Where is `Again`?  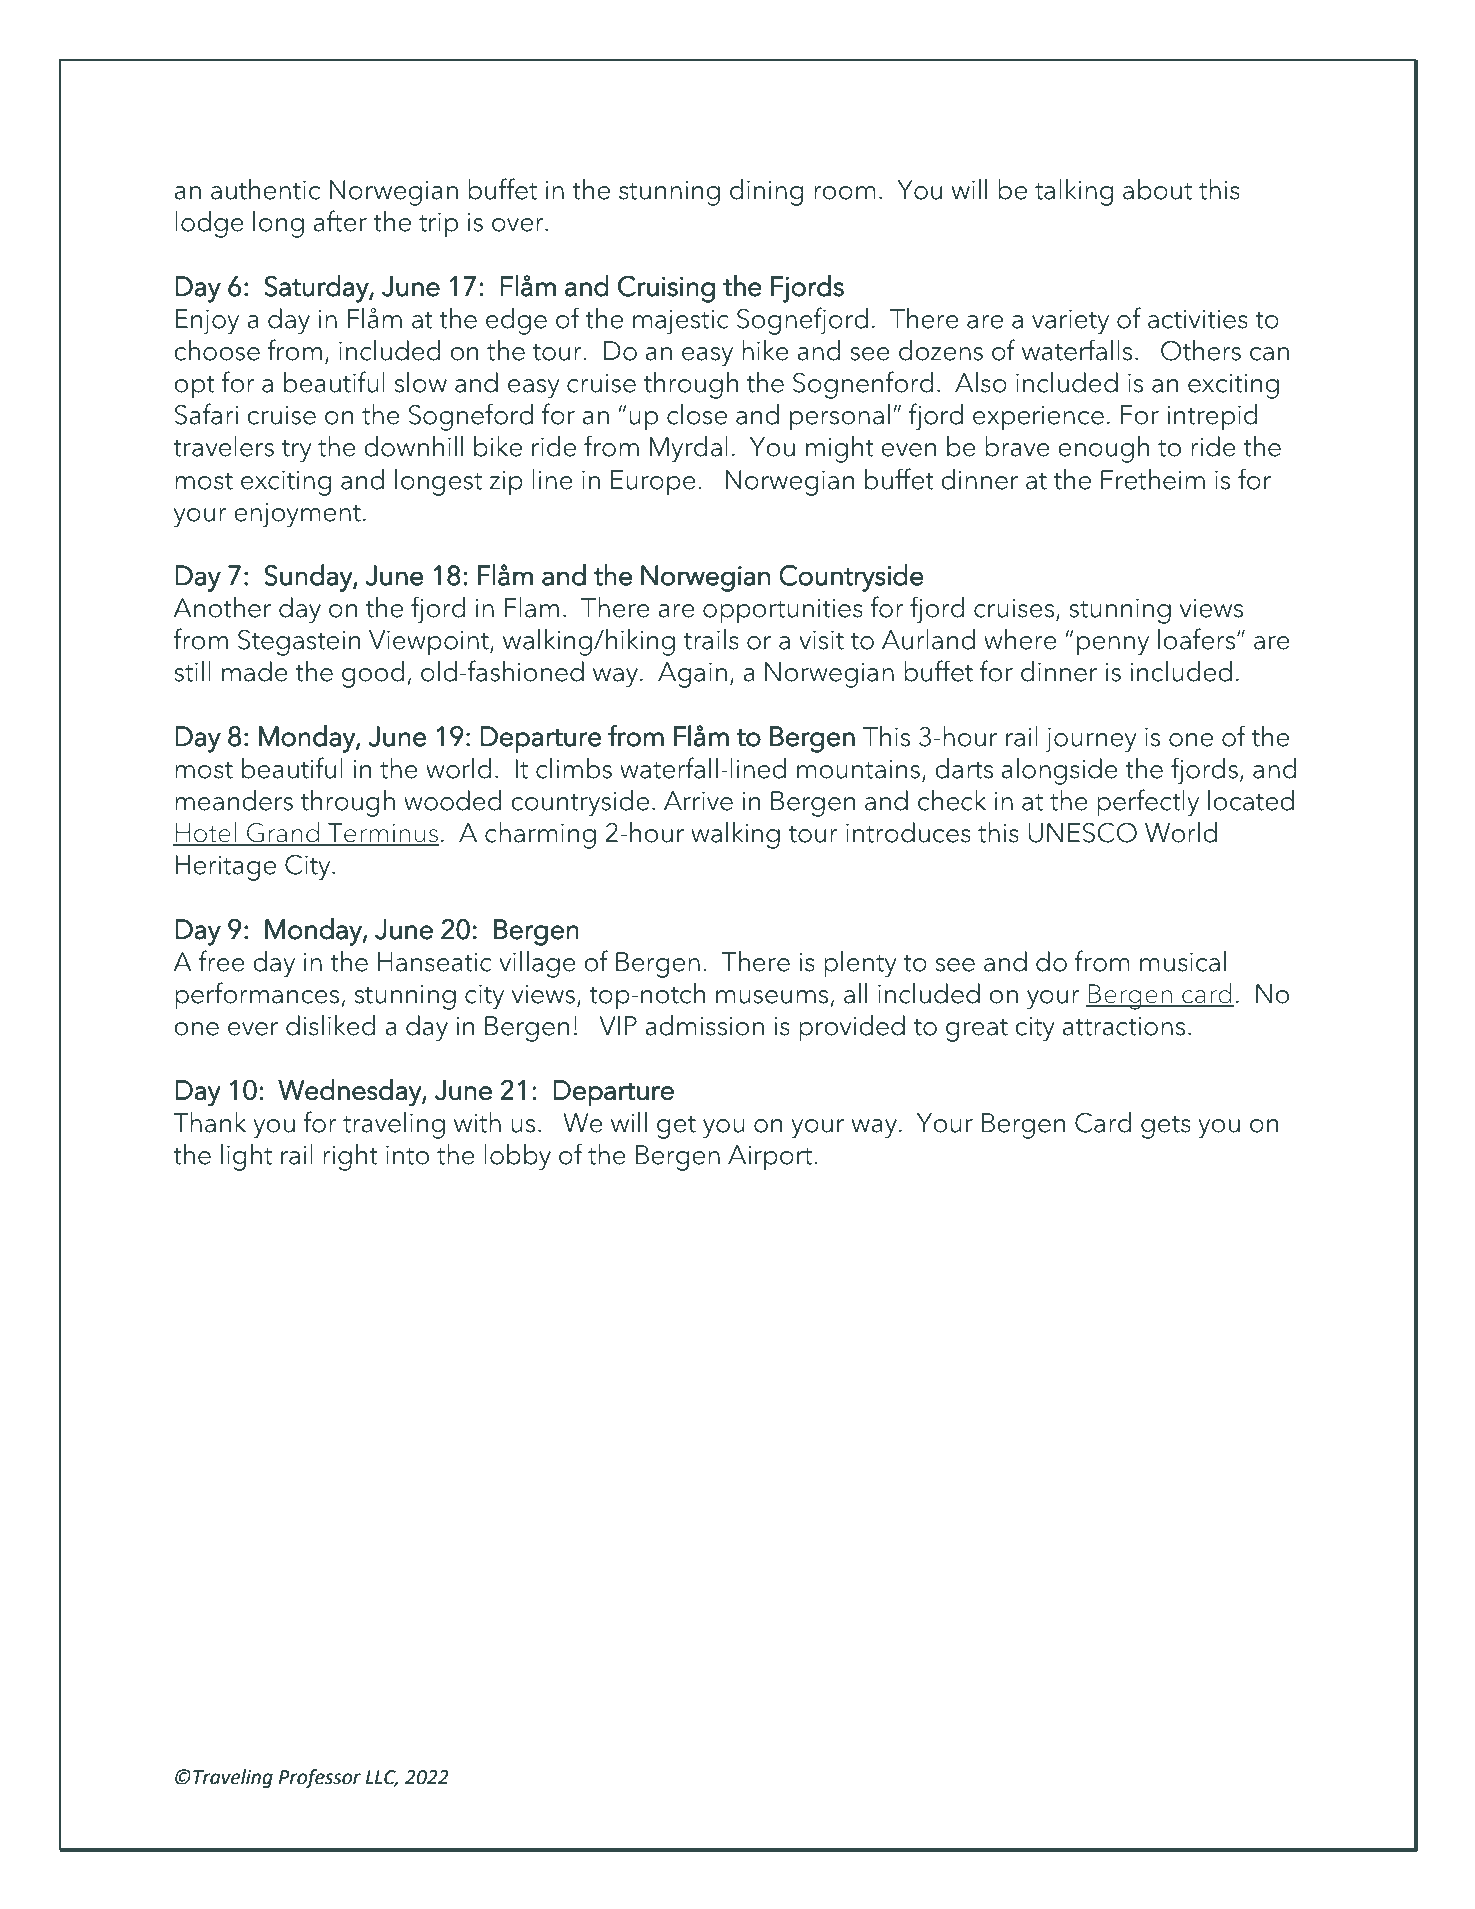 Again is located at coordinates (692, 675).
